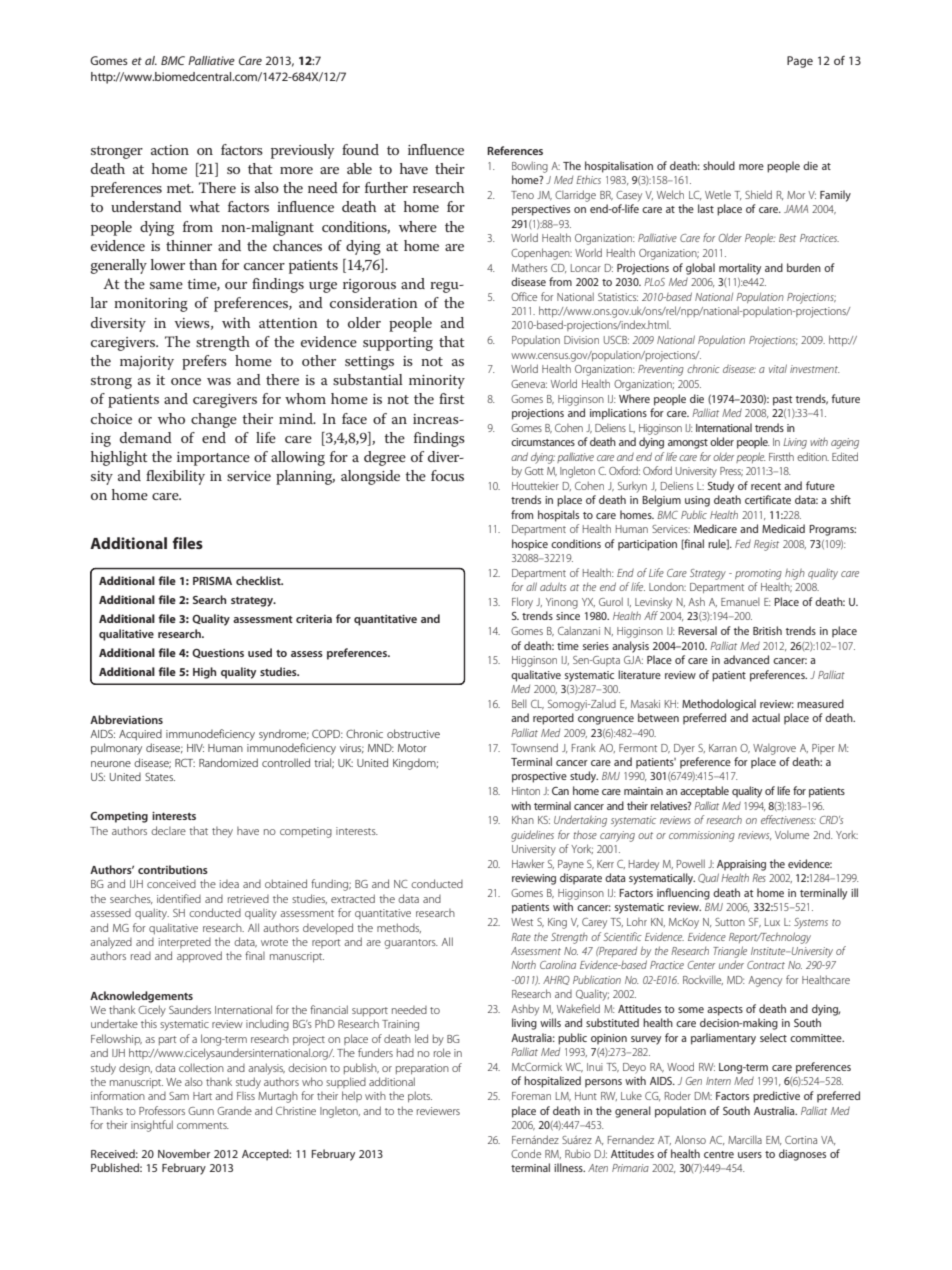  I want to click on certificate, so click(768, 499).
